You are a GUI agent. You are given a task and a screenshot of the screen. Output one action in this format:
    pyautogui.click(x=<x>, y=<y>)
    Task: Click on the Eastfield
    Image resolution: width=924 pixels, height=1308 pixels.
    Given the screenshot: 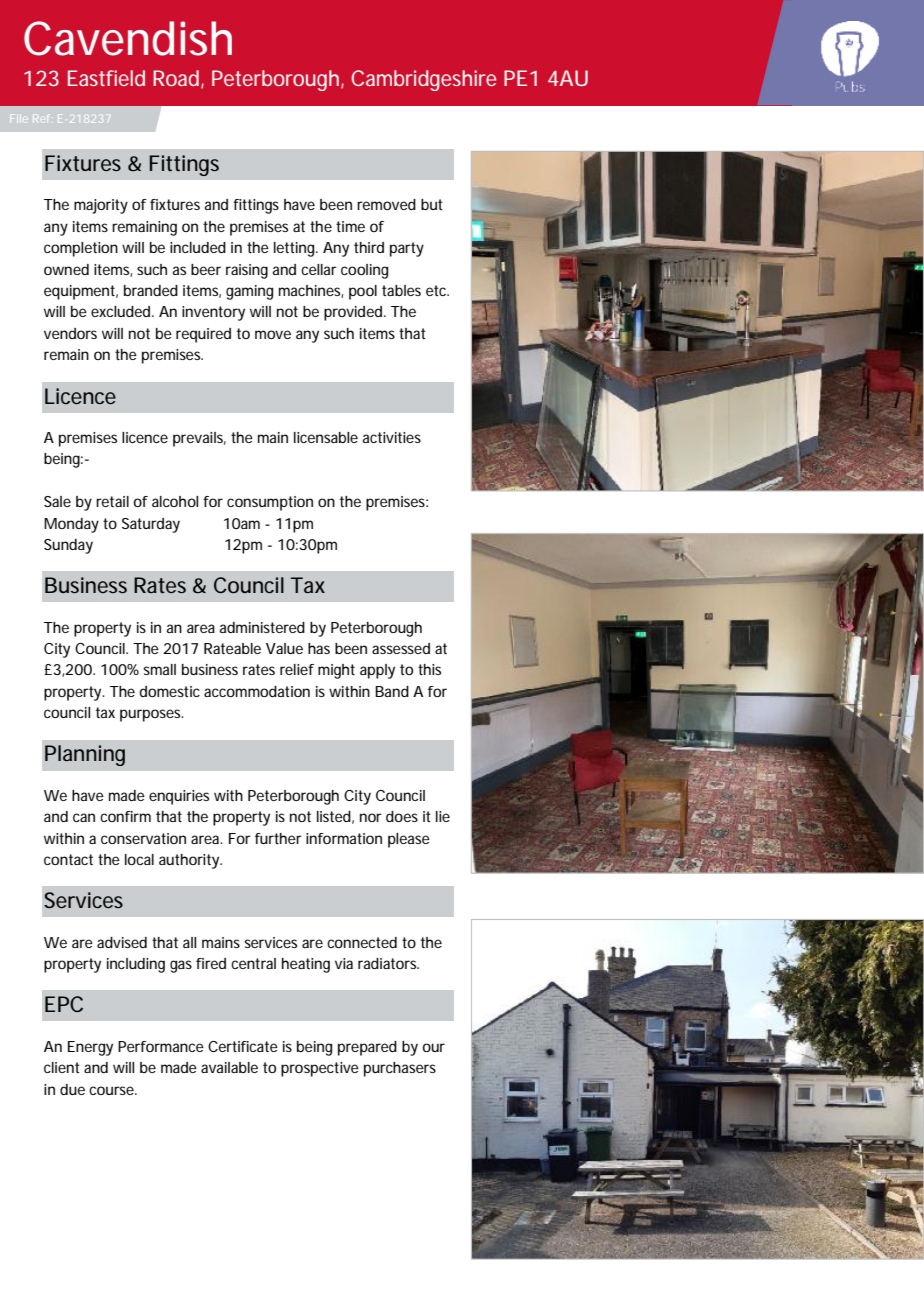 What is the action you would take?
    pyautogui.click(x=106, y=78)
